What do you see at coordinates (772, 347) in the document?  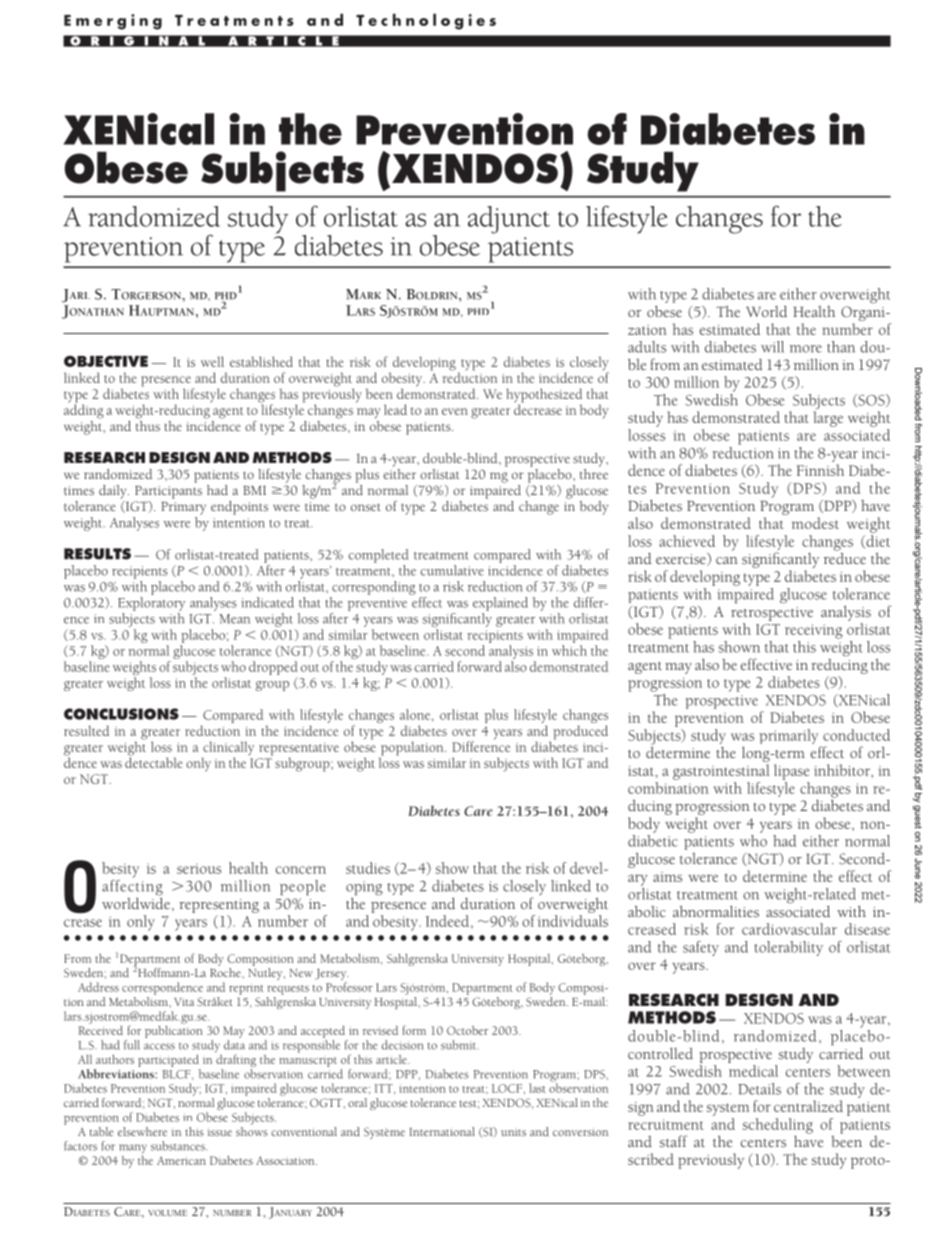 I see `will` at bounding box center [772, 347].
